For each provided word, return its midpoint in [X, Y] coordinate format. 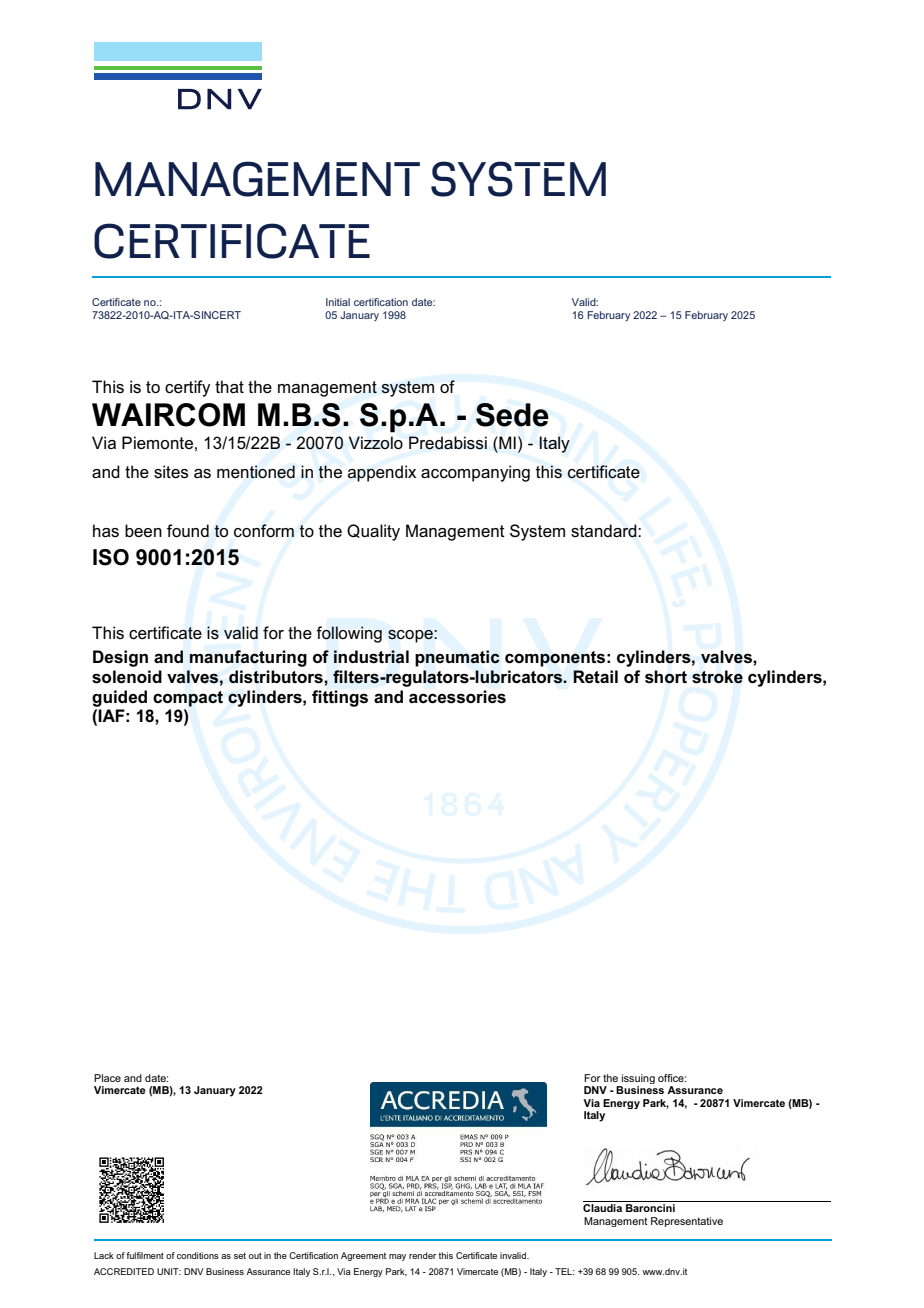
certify [188, 388]
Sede [512, 415]
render [422, 1255]
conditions [198, 1255]
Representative [687, 1222]
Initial [338, 302]
